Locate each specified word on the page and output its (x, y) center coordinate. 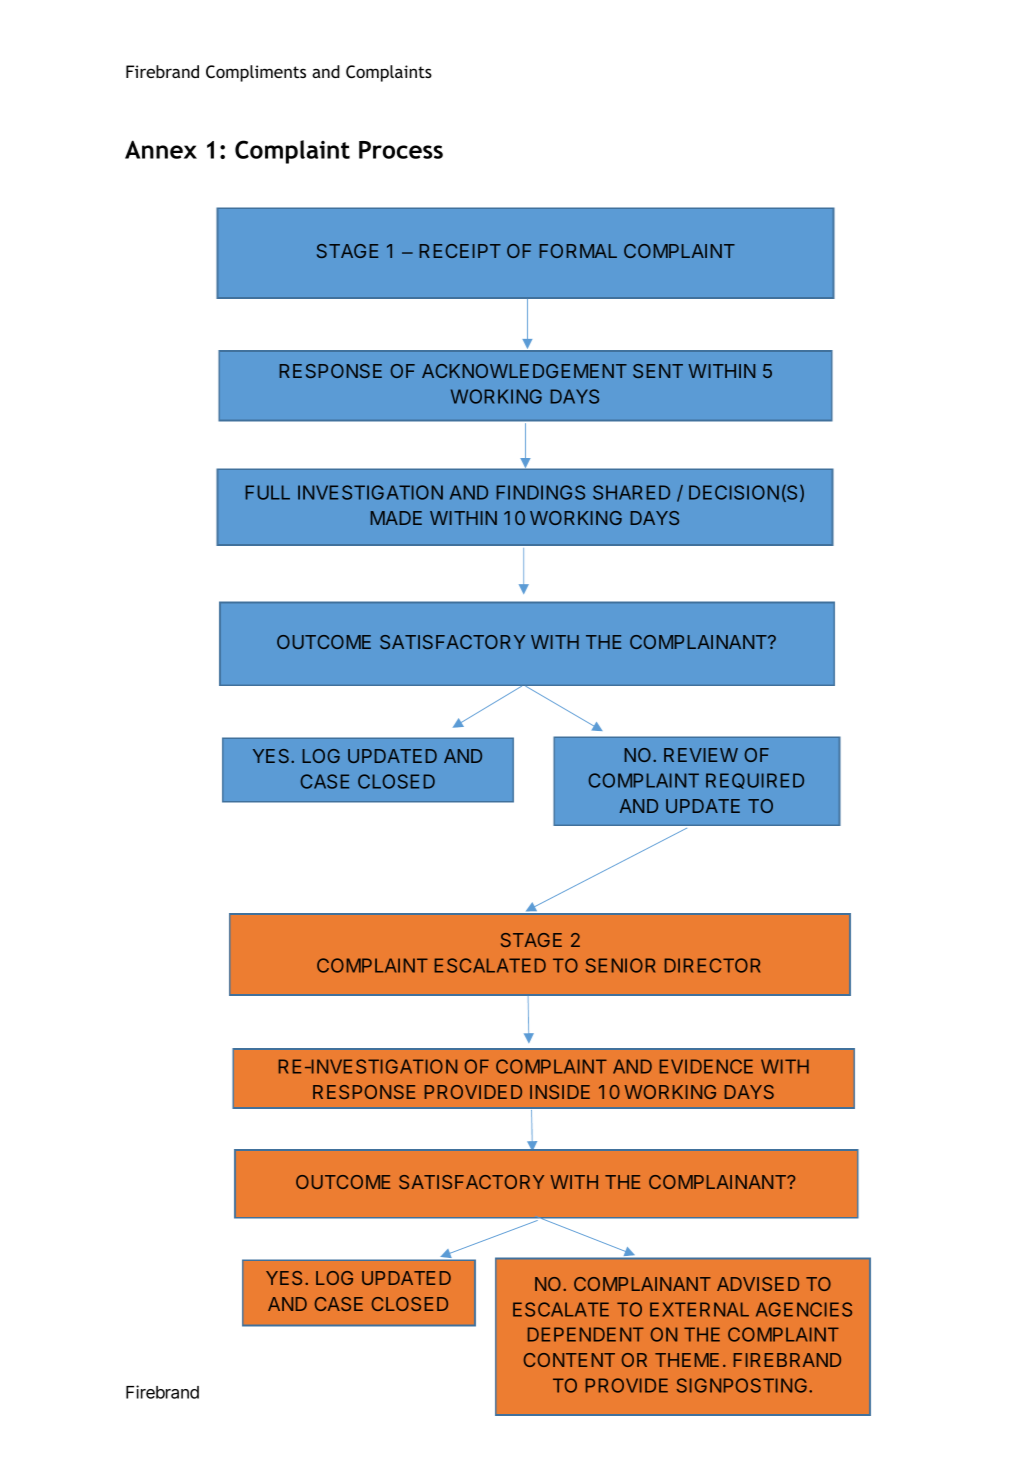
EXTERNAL (699, 1309)
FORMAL (578, 251)
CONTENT (569, 1360)
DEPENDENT (586, 1334)
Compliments (256, 73)
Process (401, 150)
